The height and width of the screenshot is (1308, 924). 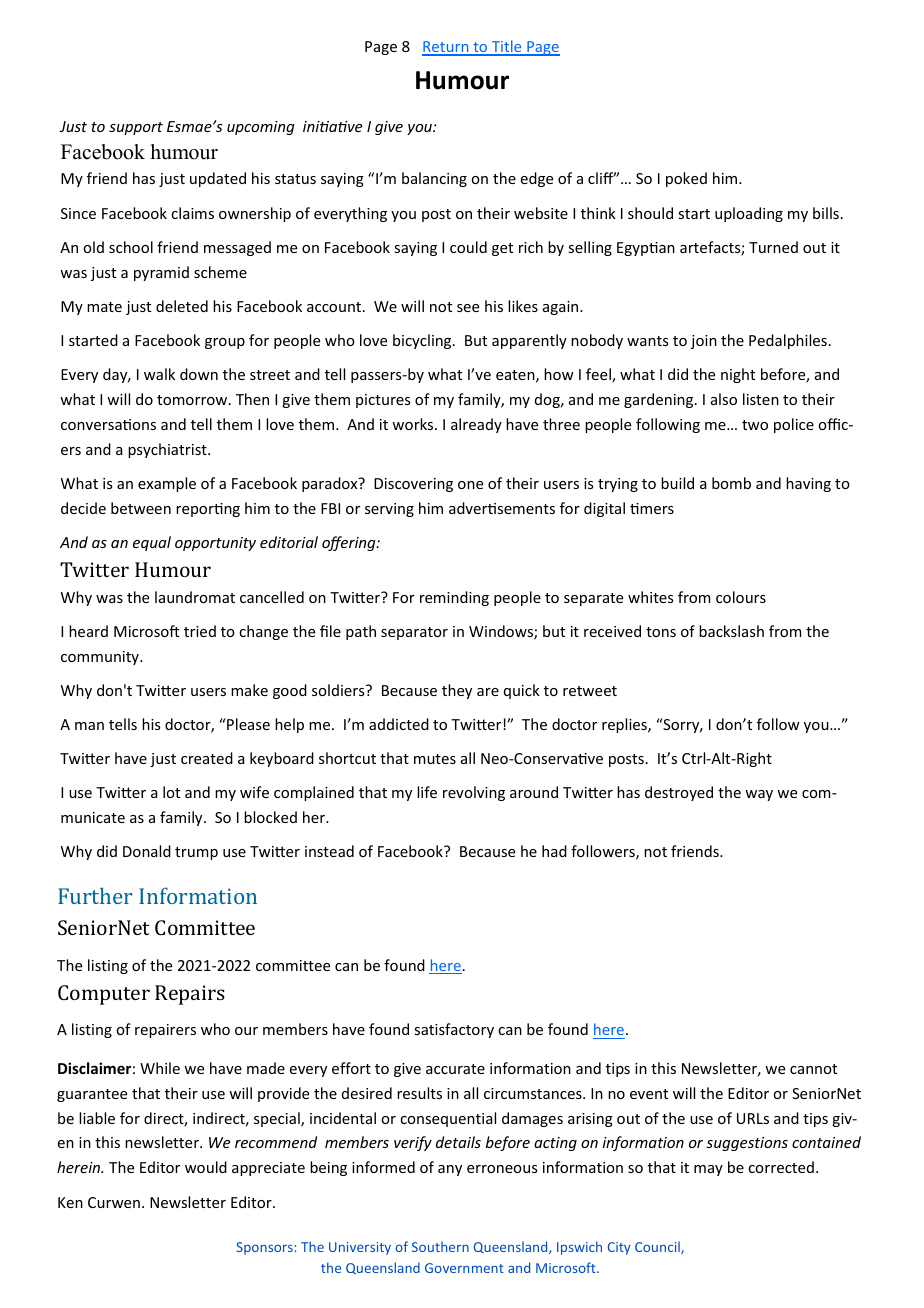 I want to click on way, so click(x=759, y=795).
